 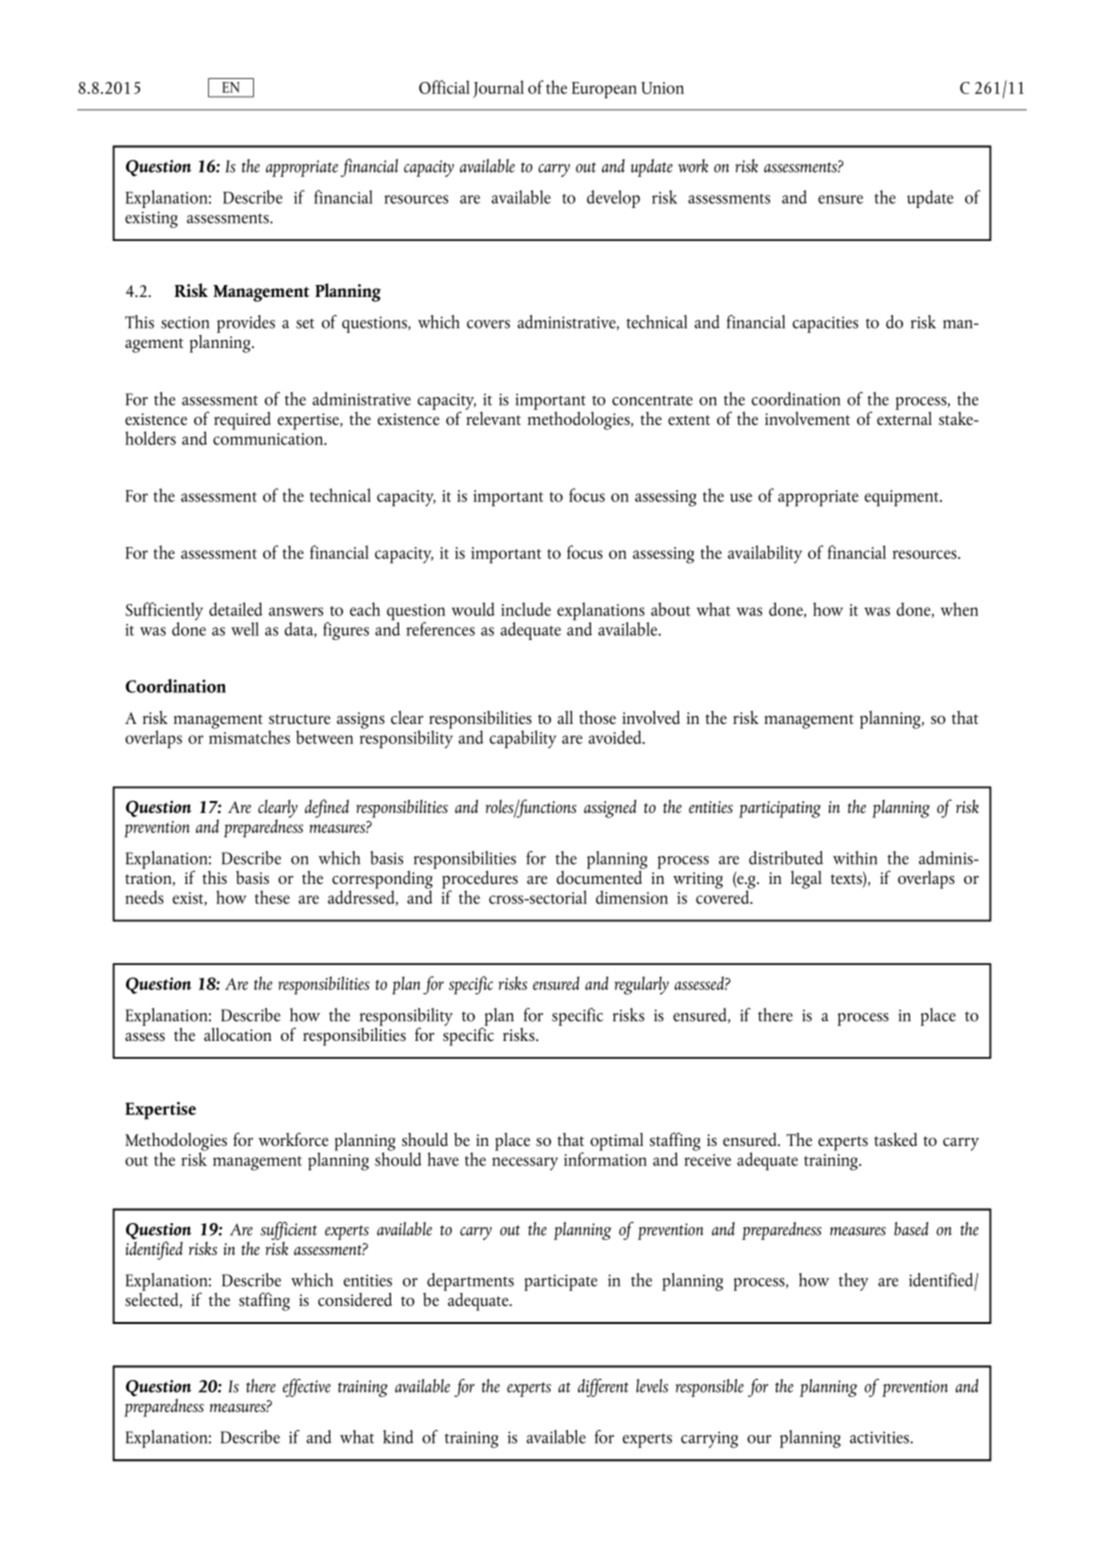 I want to click on tasked, so click(x=895, y=1139).
